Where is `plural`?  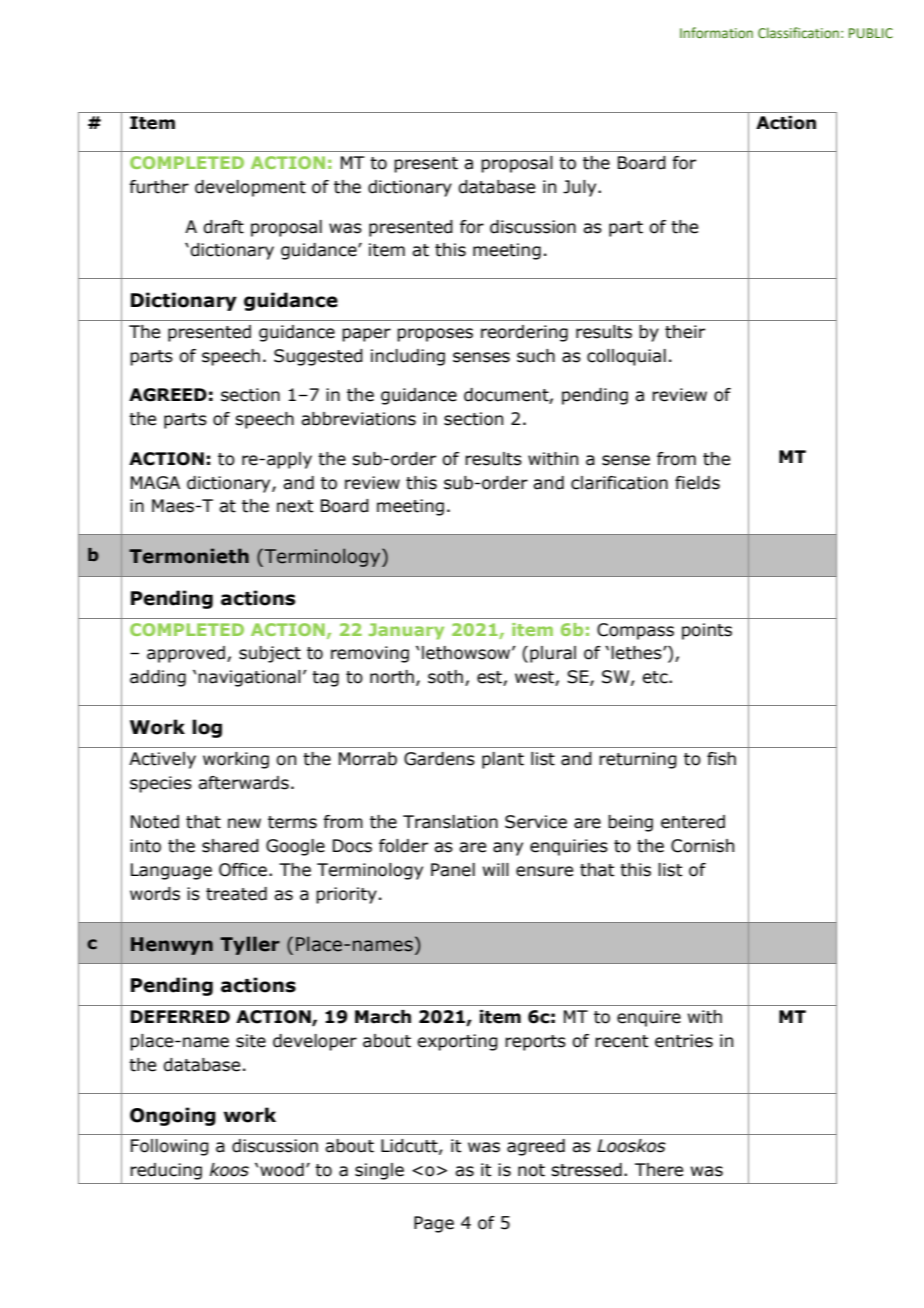 plural is located at coordinates (553, 654).
